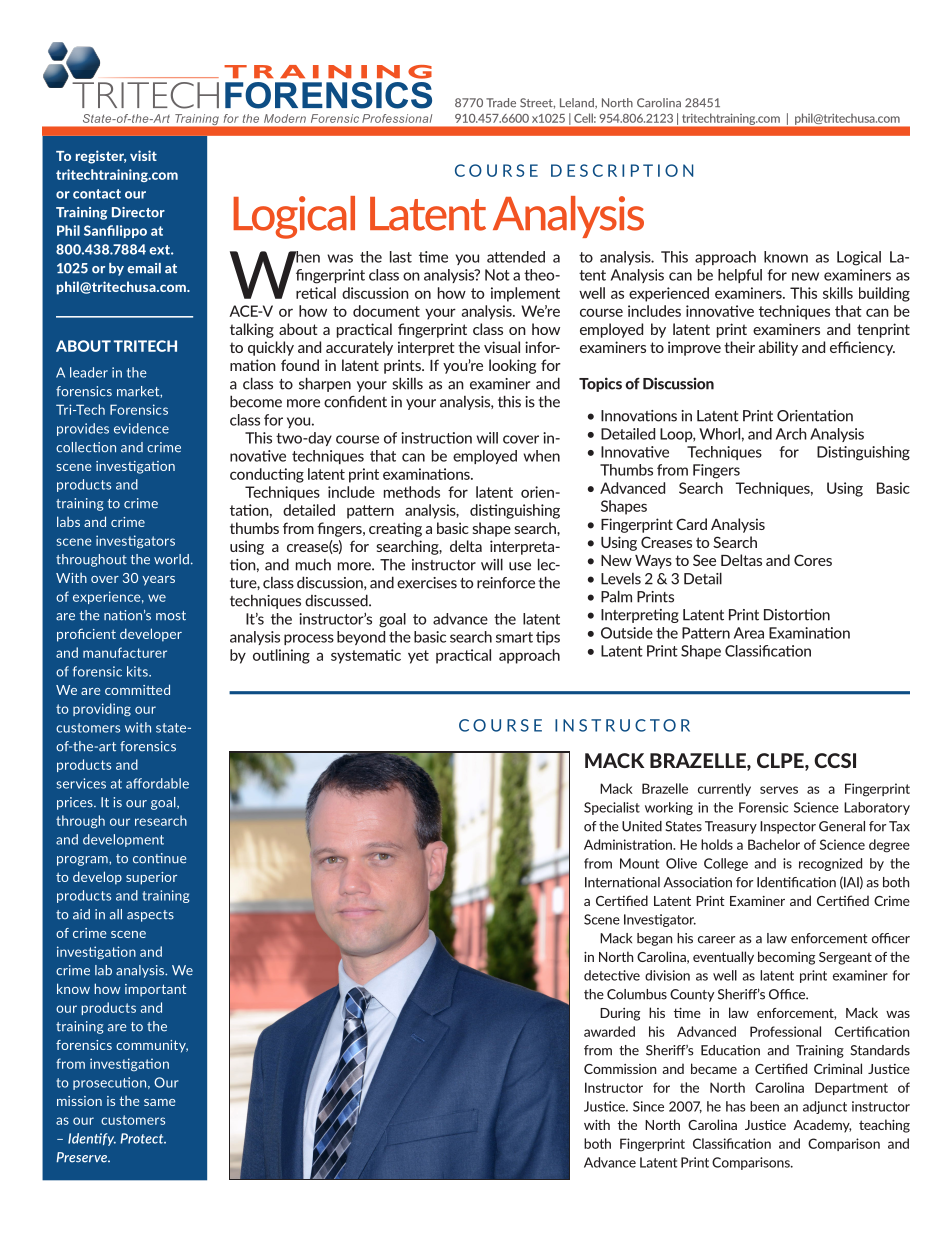  What do you see at coordinates (501, 102) in the screenshot?
I see `Trade` at bounding box center [501, 102].
